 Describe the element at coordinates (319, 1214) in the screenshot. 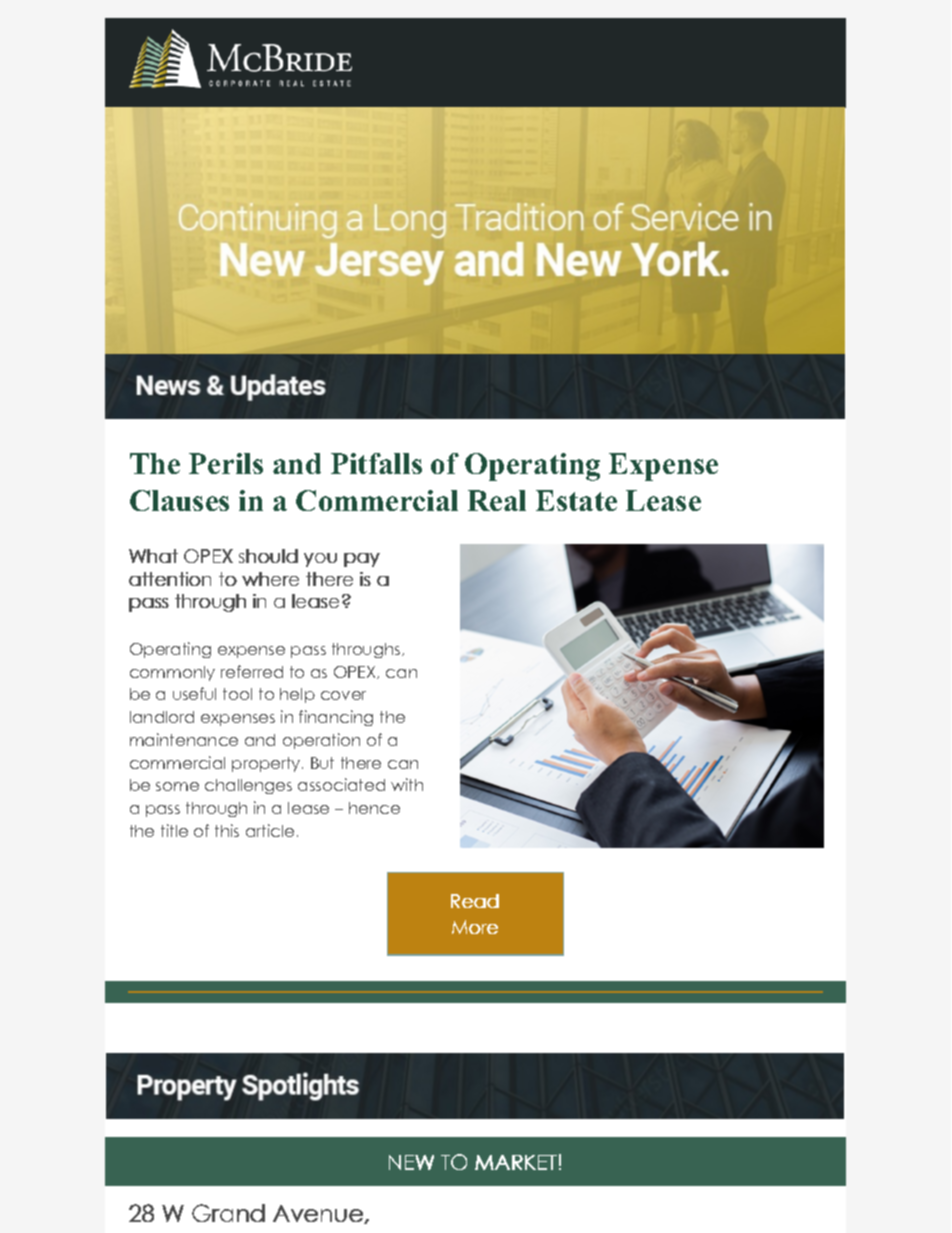

I see `Avenue` at that location.
